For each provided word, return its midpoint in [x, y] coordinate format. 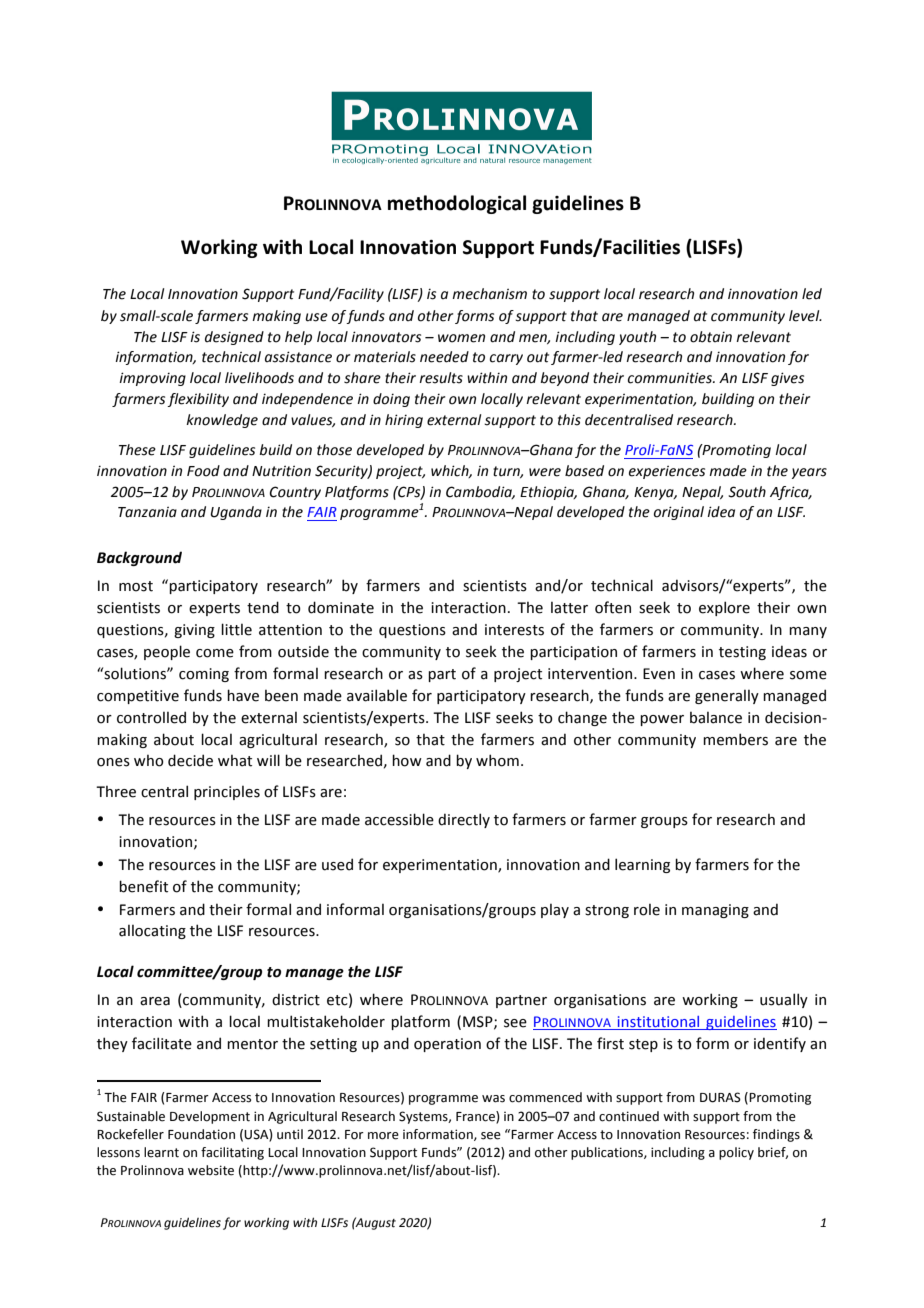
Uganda [236, 513]
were [545, 472]
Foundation [201, 1134]
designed [234, 338]
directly [464, 820]
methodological [457, 204]
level [805, 316]
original [679, 513]
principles [227, 793]
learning [642, 865]
